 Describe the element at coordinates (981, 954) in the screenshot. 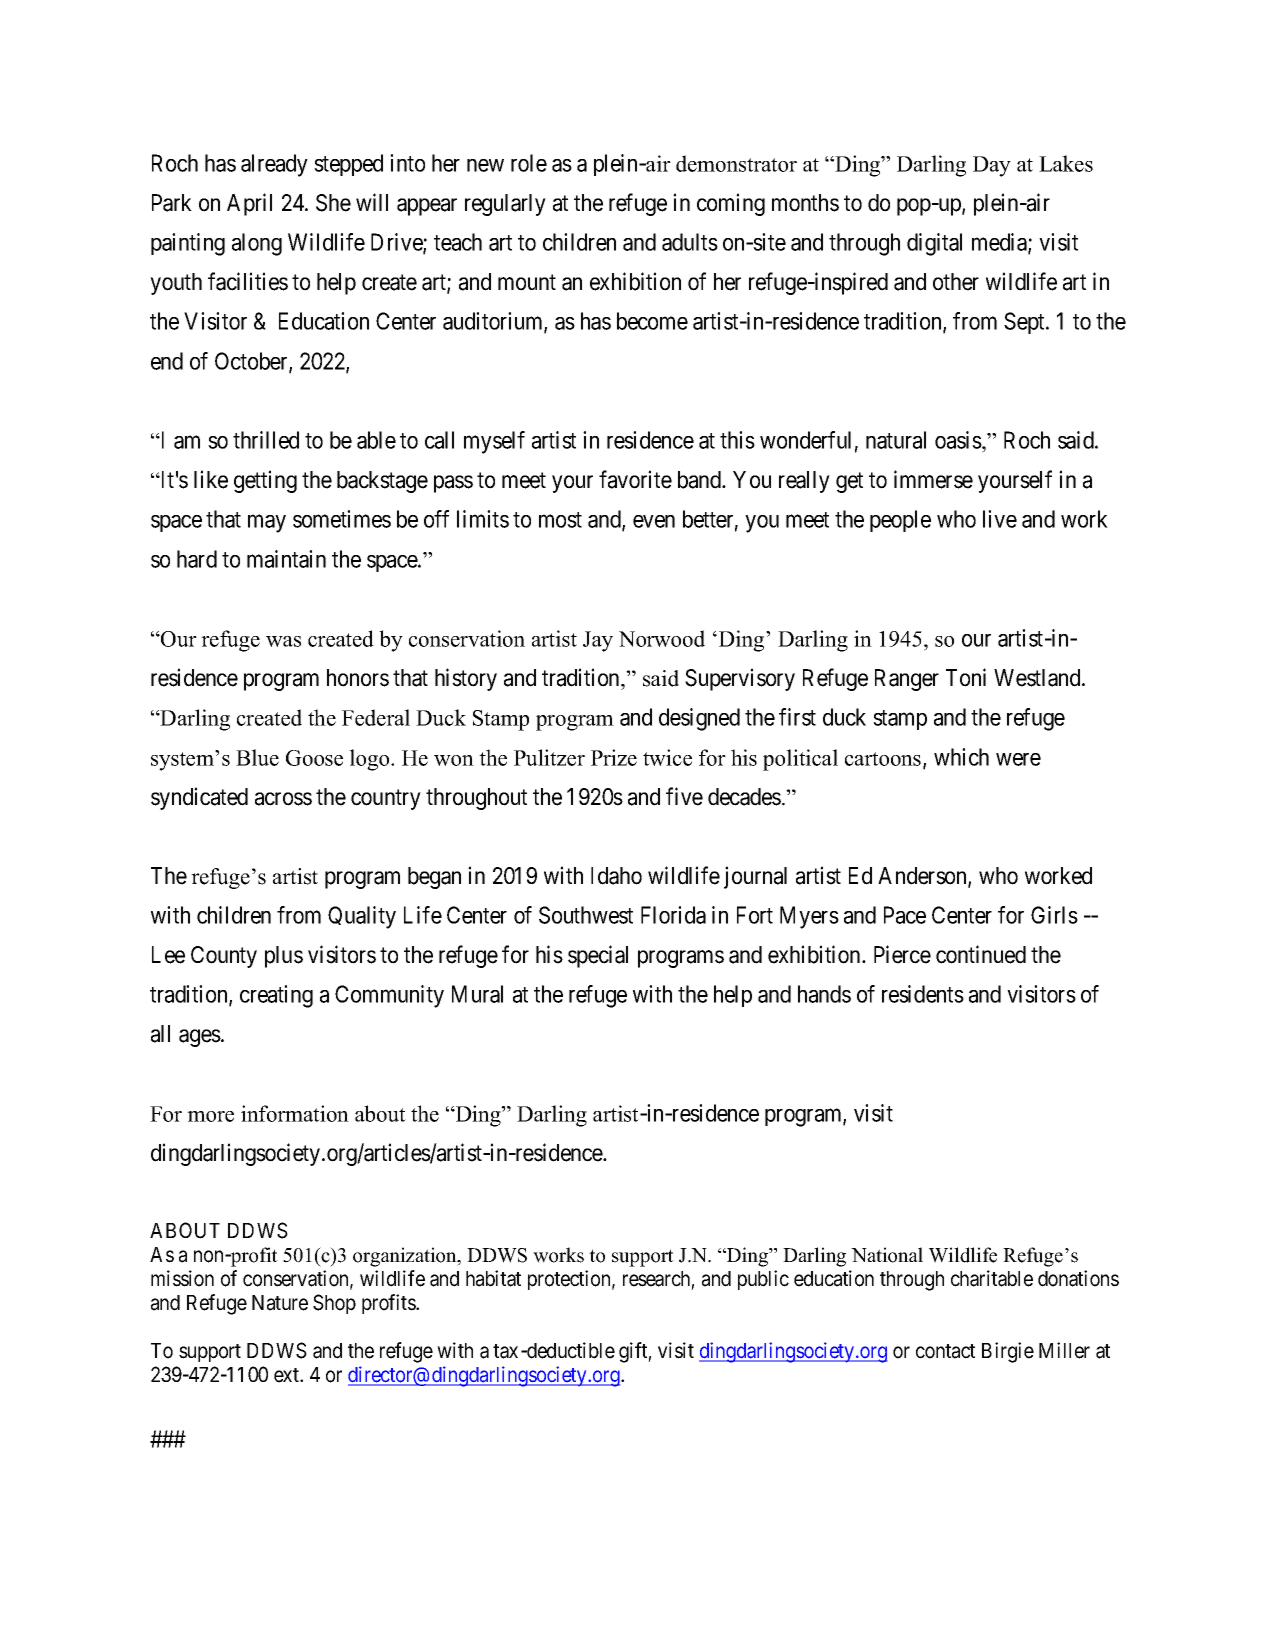

I see `continued` at that location.
